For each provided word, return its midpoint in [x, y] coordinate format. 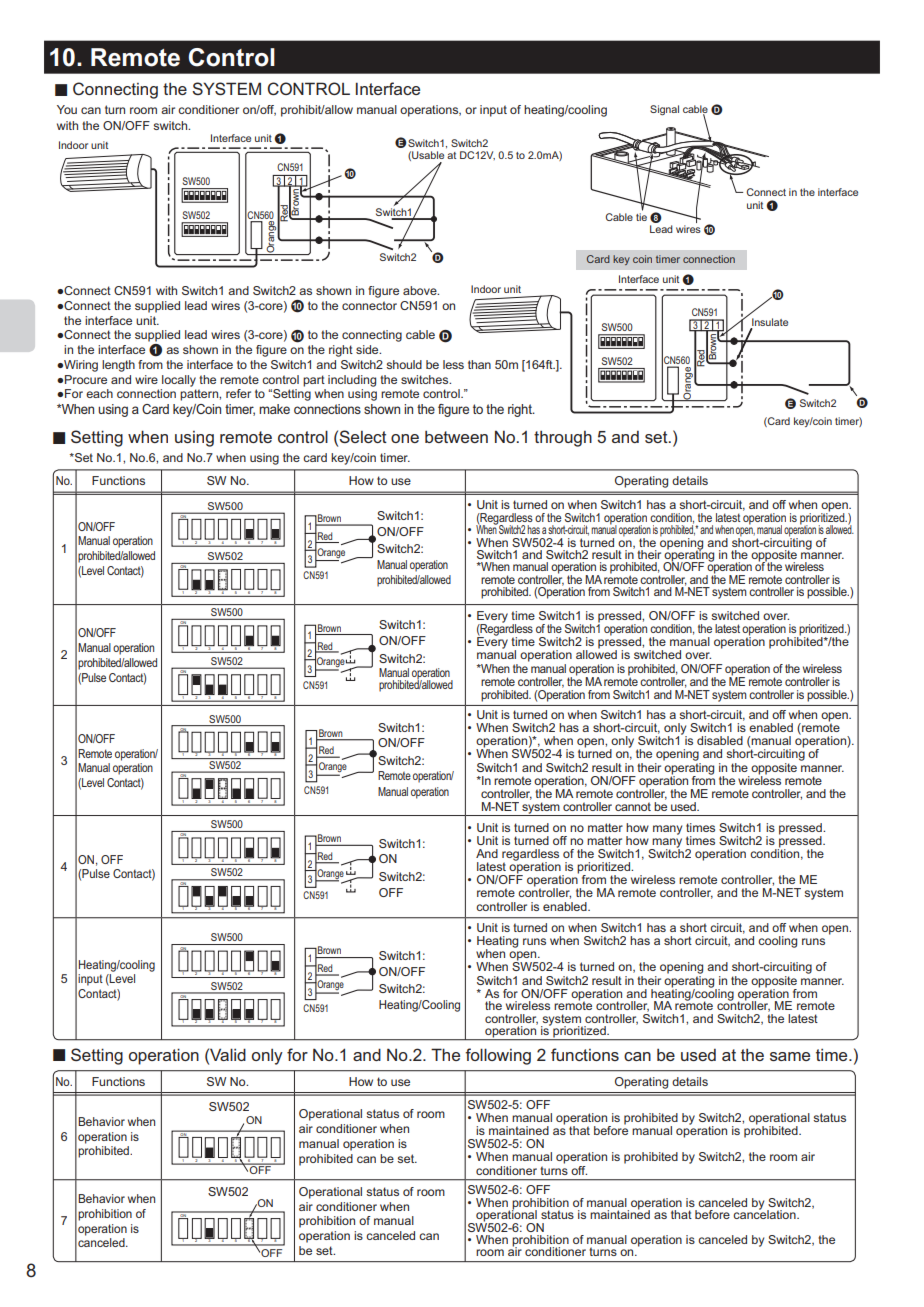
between [456, 437]
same [790, 1056]
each [99, 393]
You [67, 109]
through [563, 439]
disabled [720, 740]
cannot [633, 806]
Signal [664, 110]
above [421, 290]
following [498, 1056]
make [274, 409]
